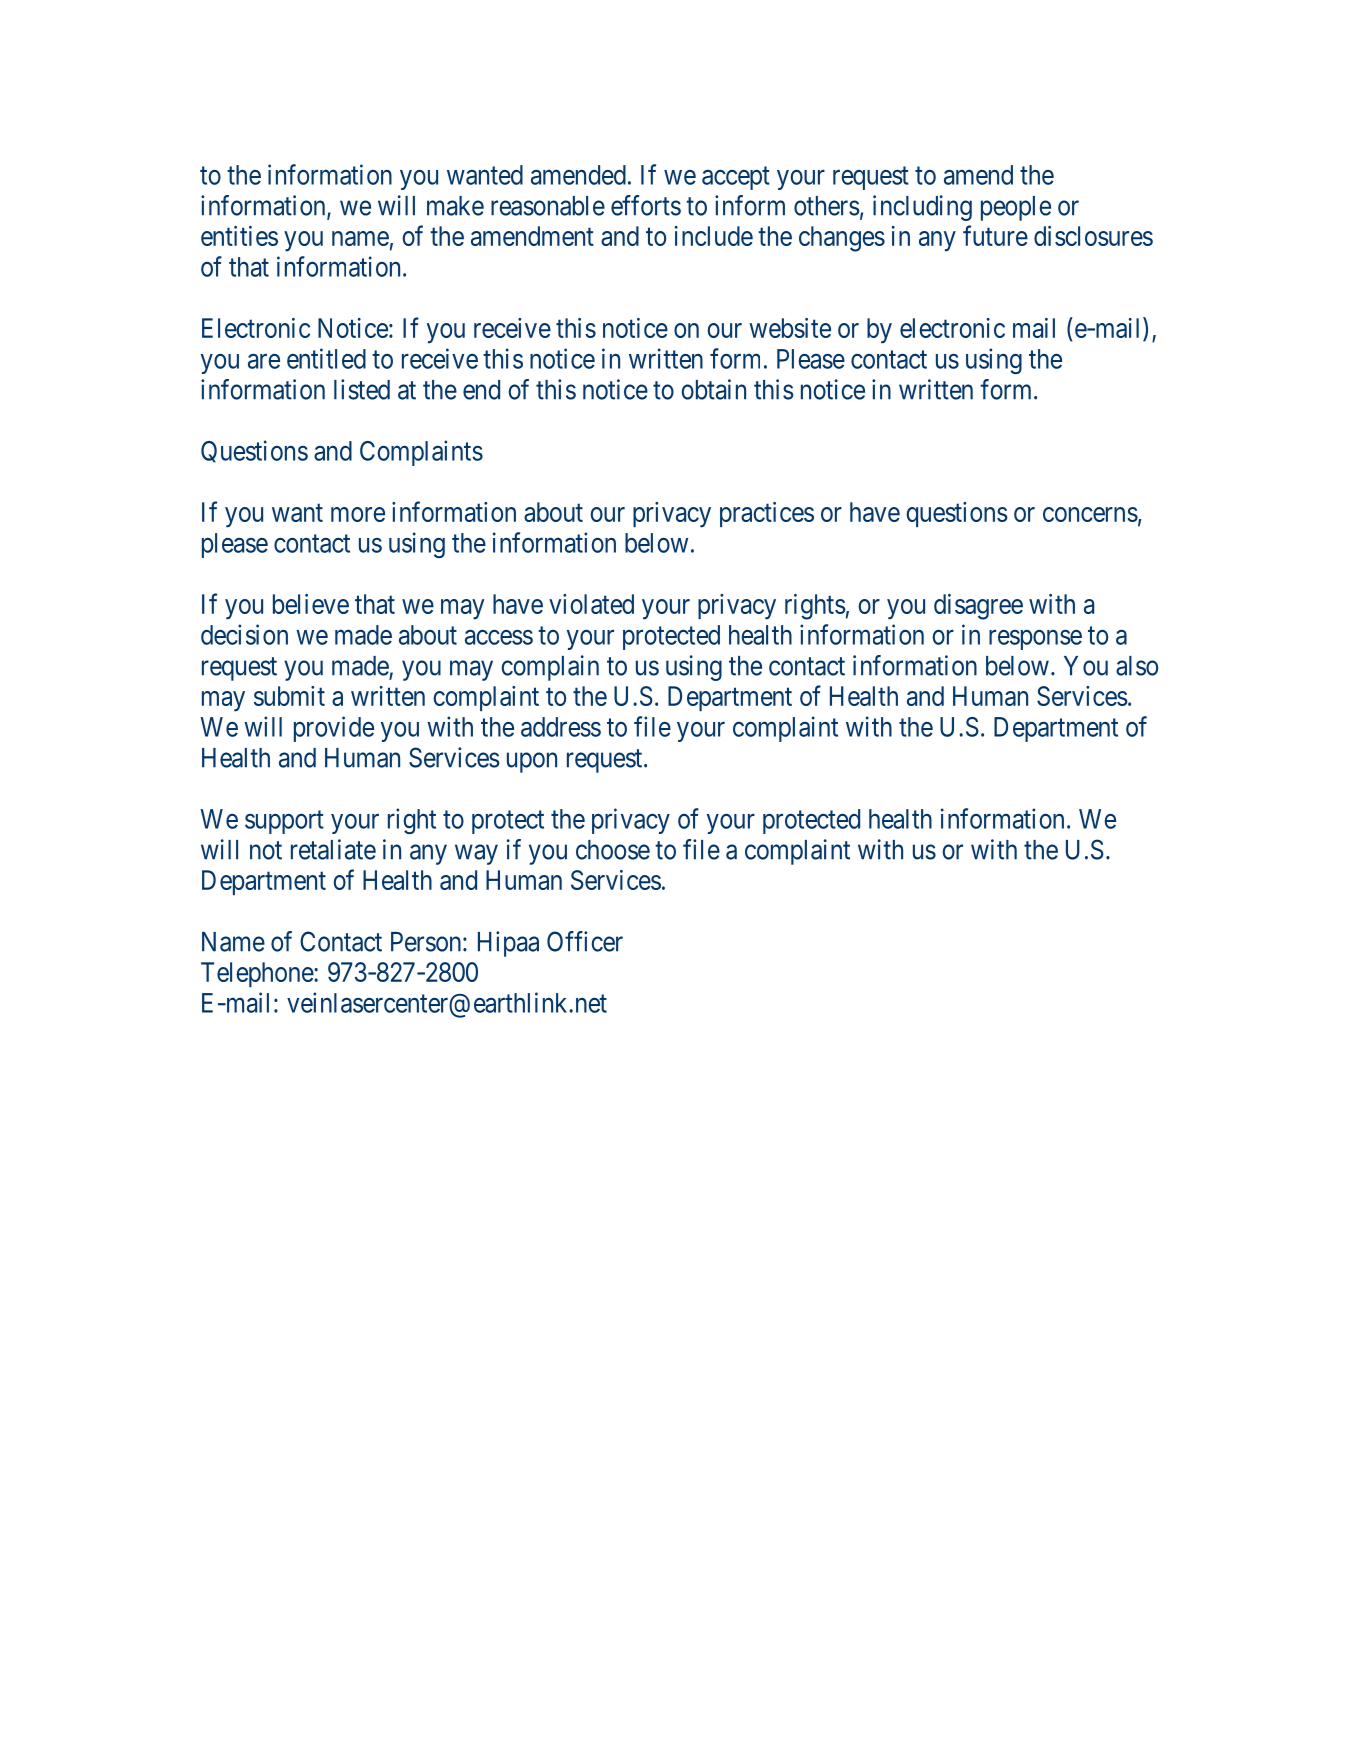 Image resolution: width=1360 pixels, height=1760 pixels. Describe the element at coordinates (714, 389) in the page. I see `obtain` at that location.
